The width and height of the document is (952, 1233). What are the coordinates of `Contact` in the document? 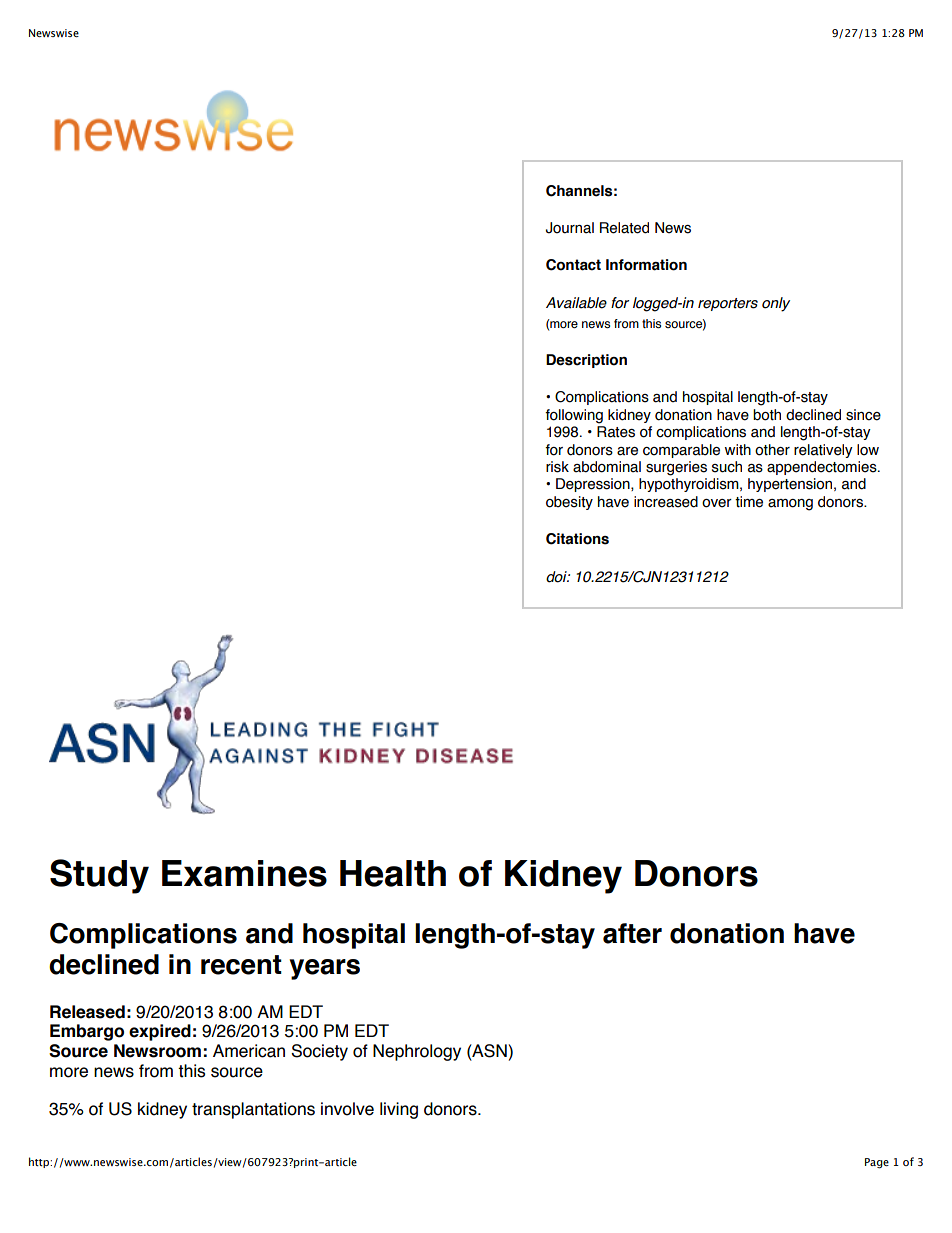 It's located at (573, 265).
